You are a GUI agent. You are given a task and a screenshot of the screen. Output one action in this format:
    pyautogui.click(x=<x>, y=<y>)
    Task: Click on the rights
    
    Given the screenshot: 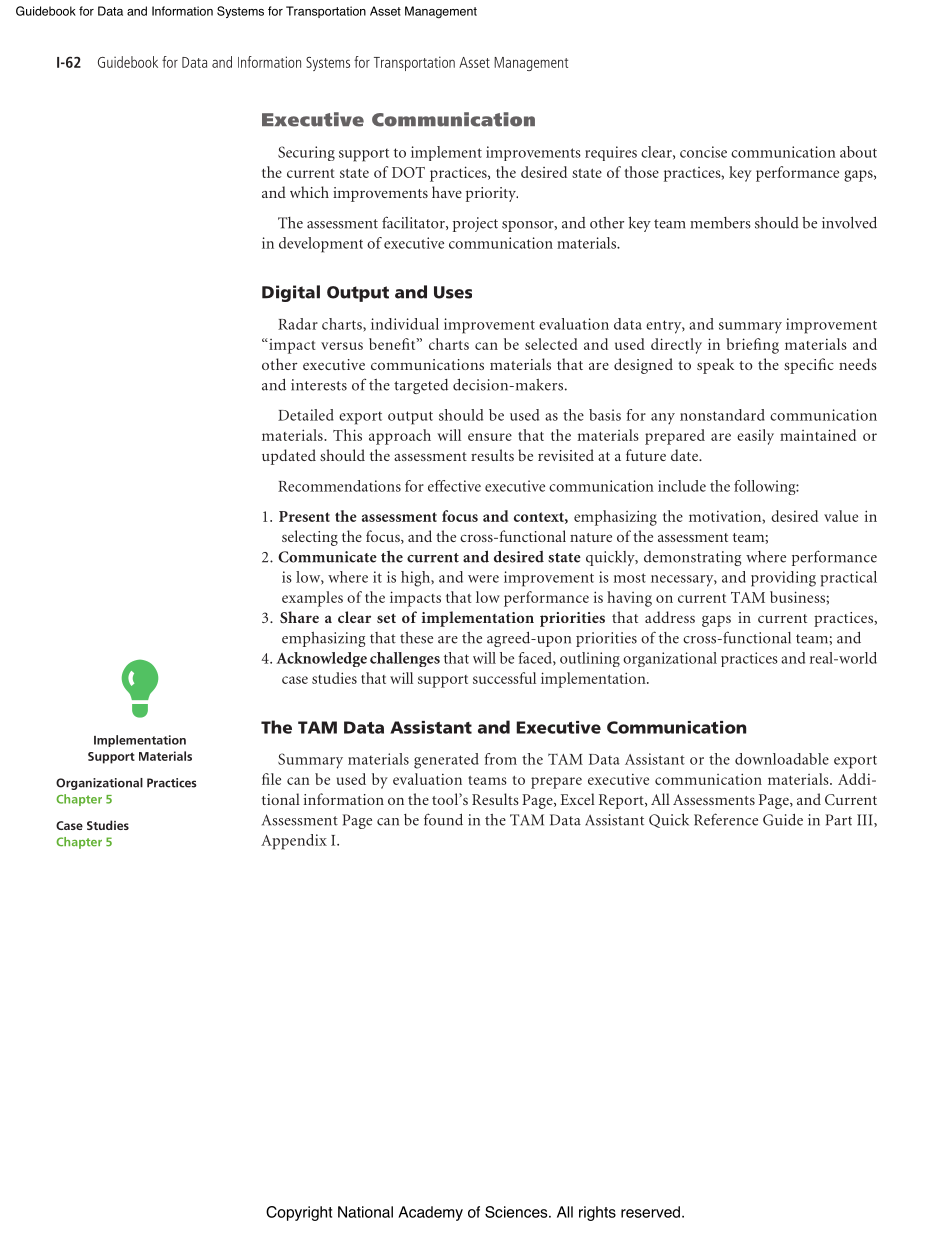 What is the action you would take?
    pyautogui.click(x=597, y=1213)
